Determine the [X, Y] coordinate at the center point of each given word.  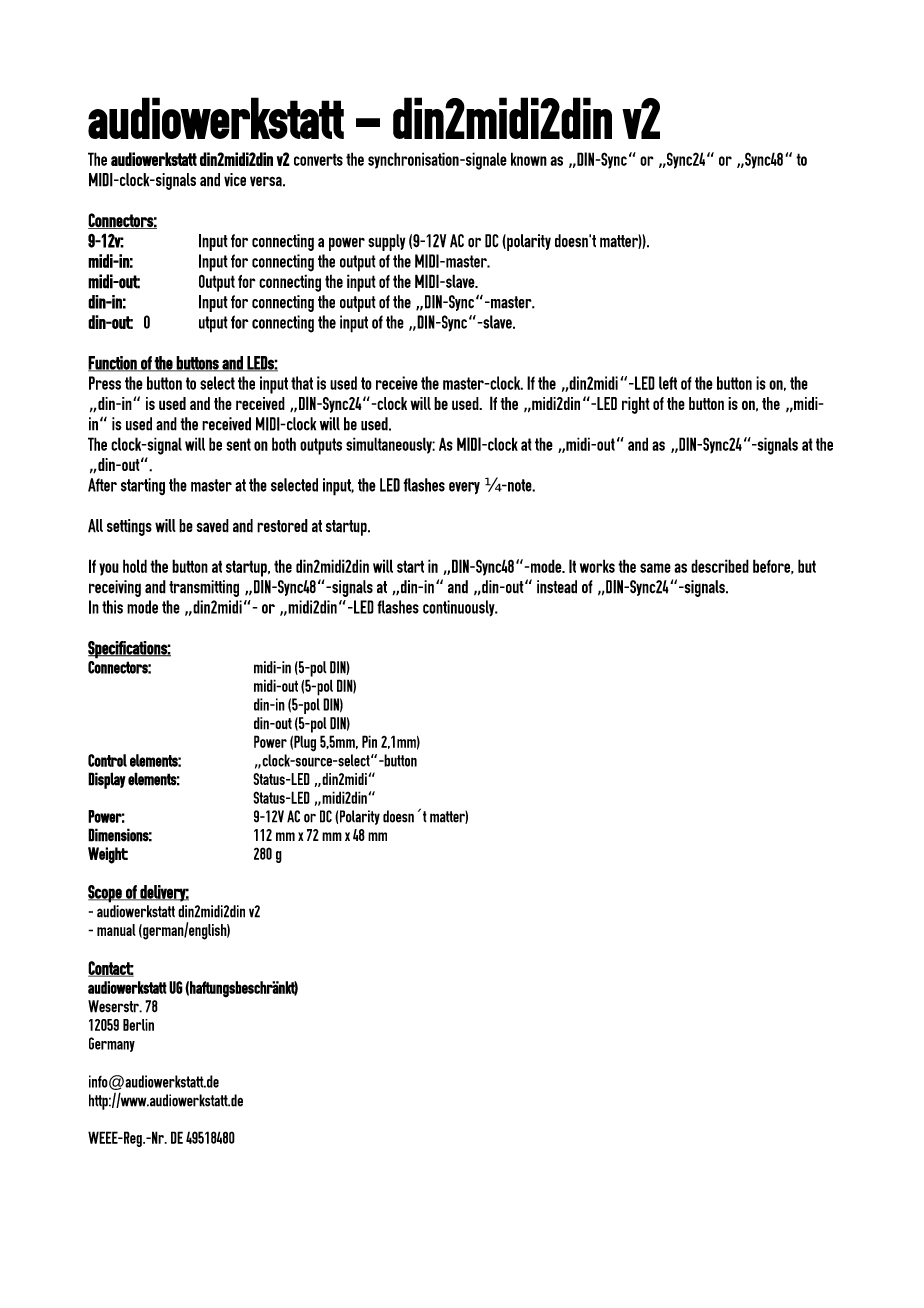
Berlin [138, 1025]
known [529, 159]
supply [386, 242]
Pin [369, 741]
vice [235, 180]
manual [116, 930]
